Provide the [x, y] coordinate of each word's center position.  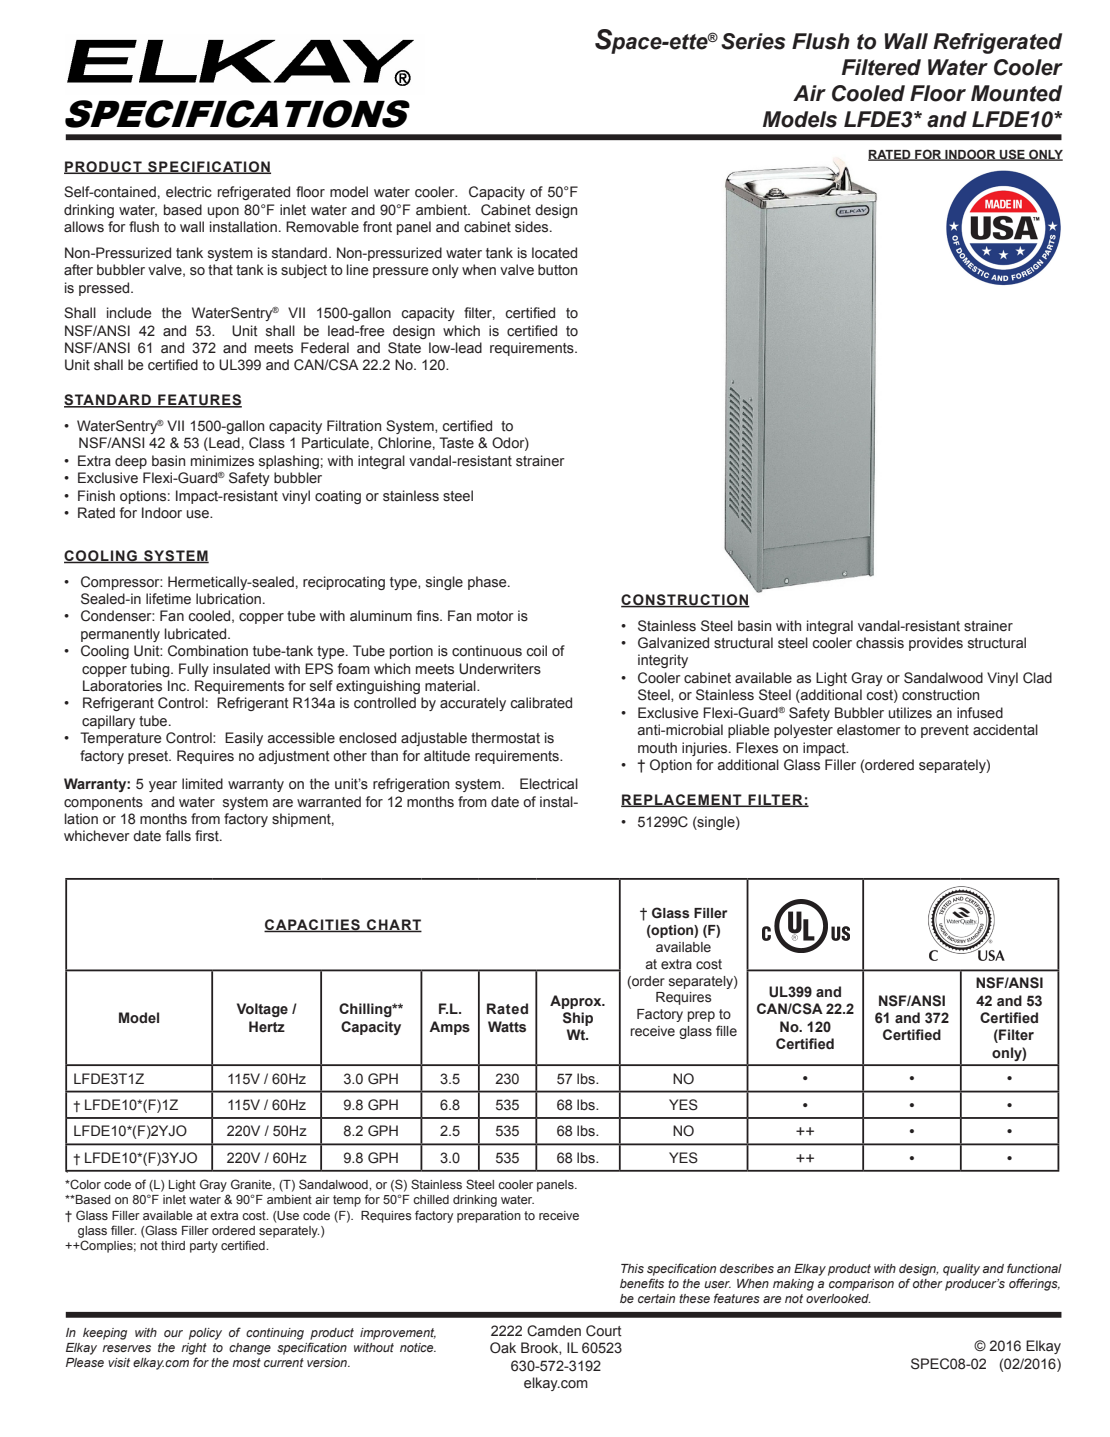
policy [205, 1334]
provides [936, 644]
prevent [945, 731]
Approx [577, 1002]
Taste [456, 443]
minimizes [222, 461]
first [208, 836]
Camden [554, 1331]
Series [753, 41]
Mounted [1016, 93]
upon [223, 212]
